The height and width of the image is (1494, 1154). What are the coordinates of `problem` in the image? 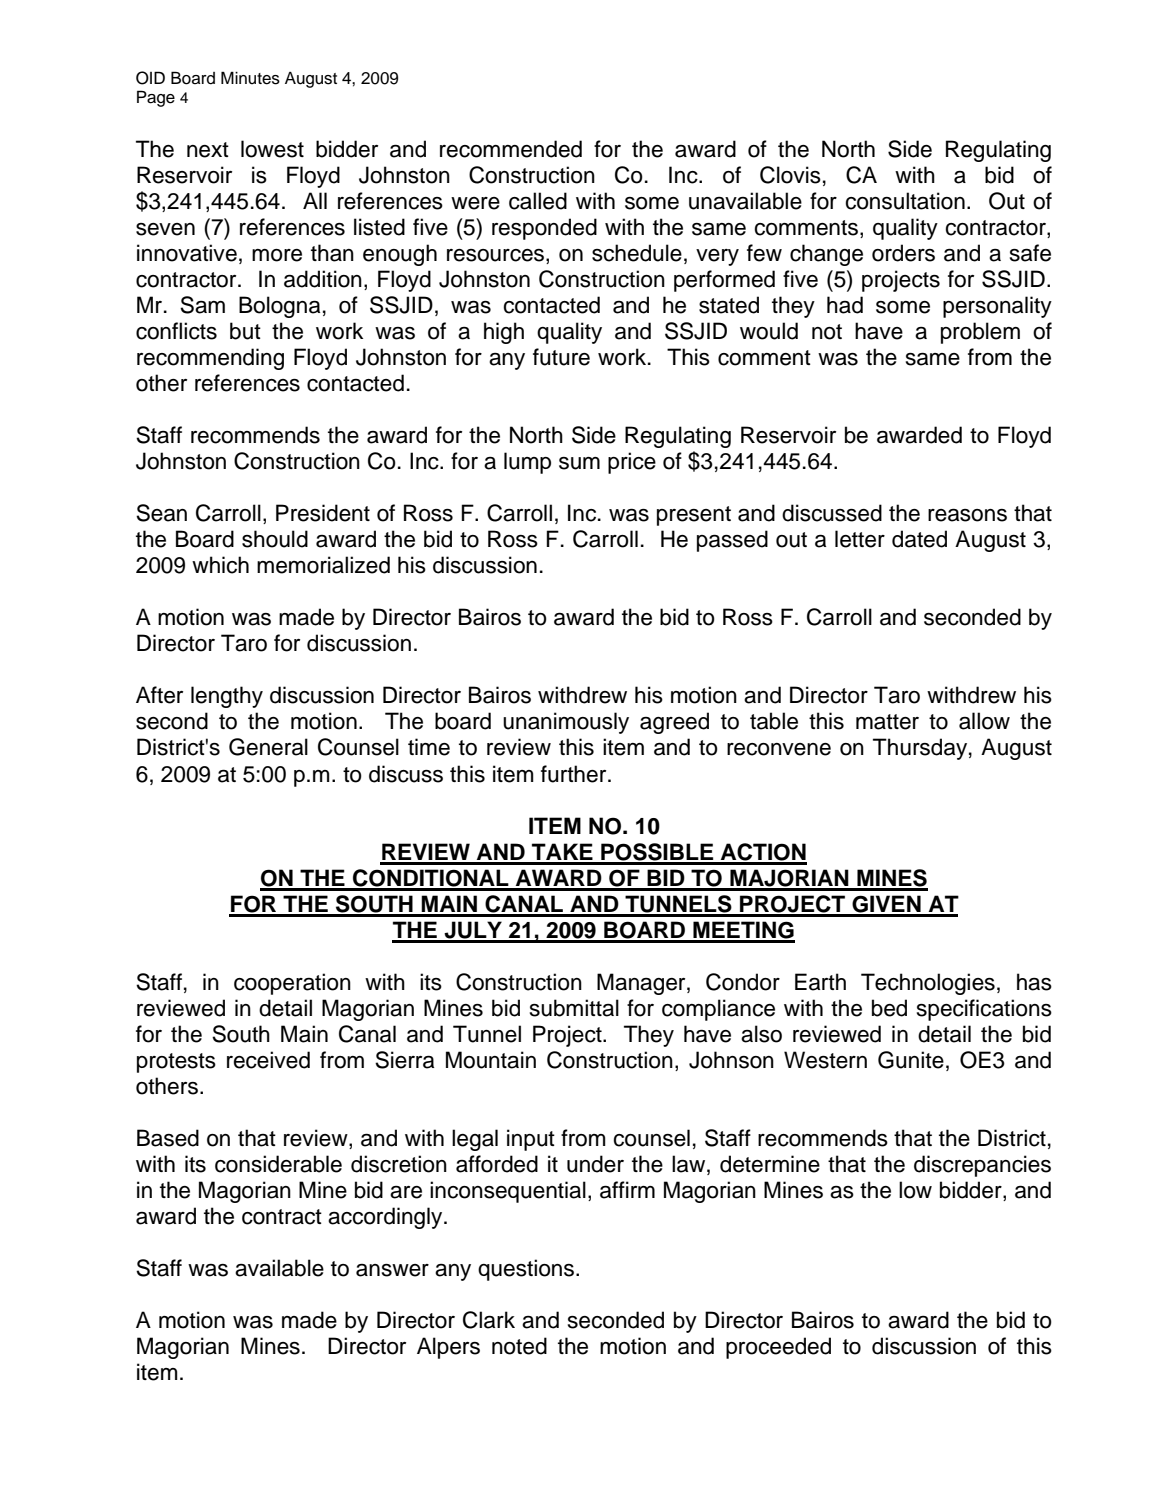 It's located at (980, 333).
